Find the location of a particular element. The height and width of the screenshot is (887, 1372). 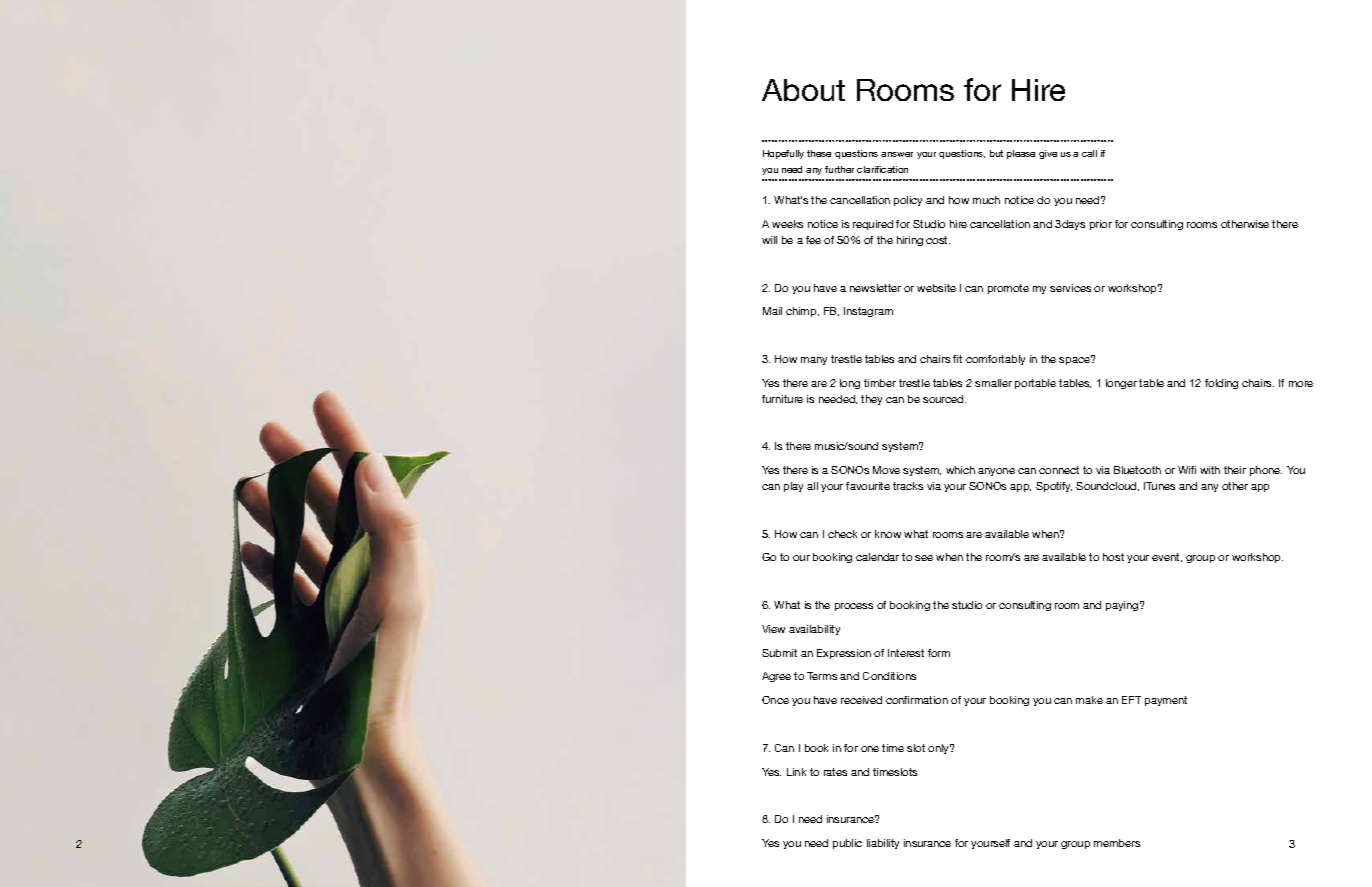

public is located at coordinates (847, 844).
